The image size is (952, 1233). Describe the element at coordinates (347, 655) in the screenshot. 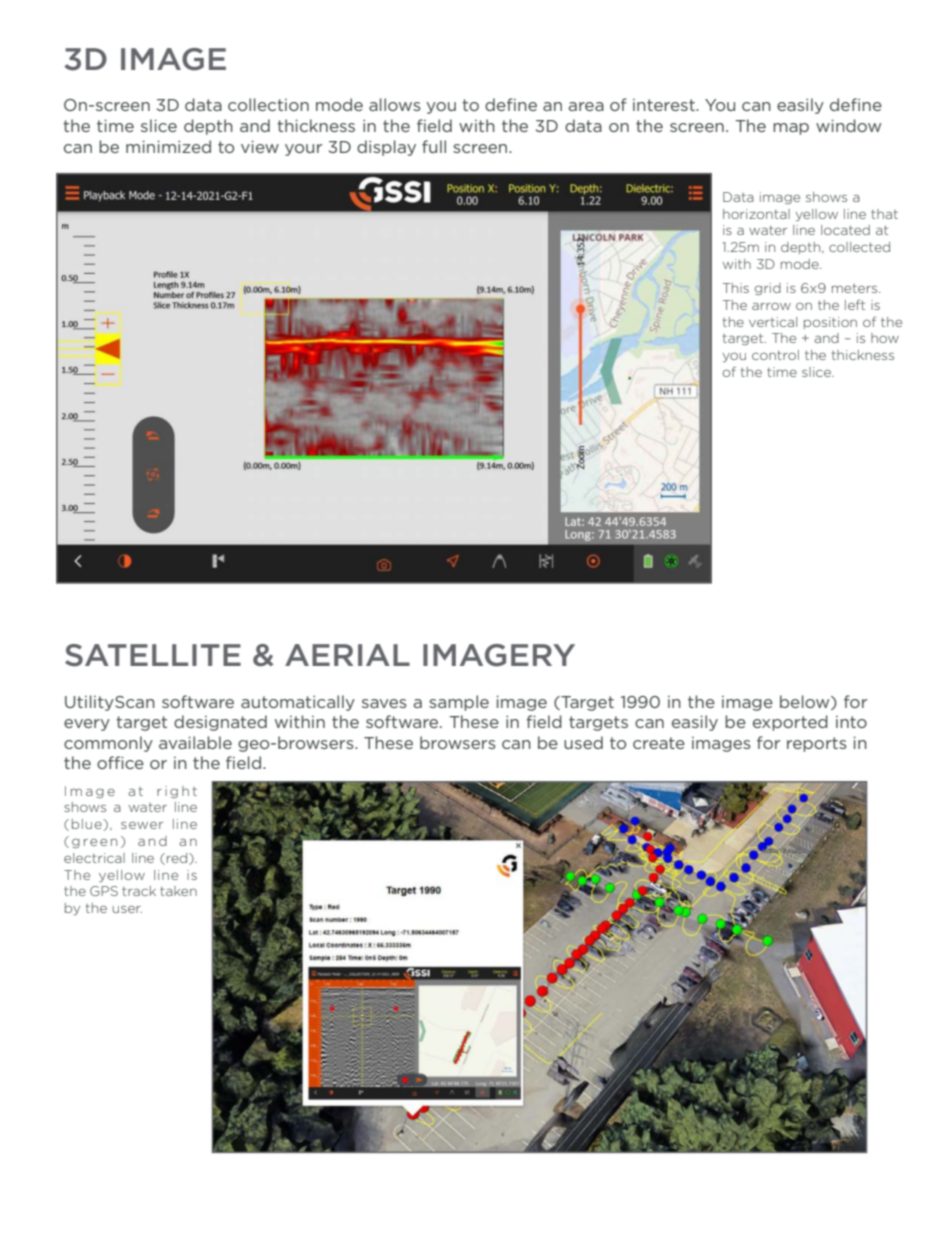

I see `AERIAL` at that location.
